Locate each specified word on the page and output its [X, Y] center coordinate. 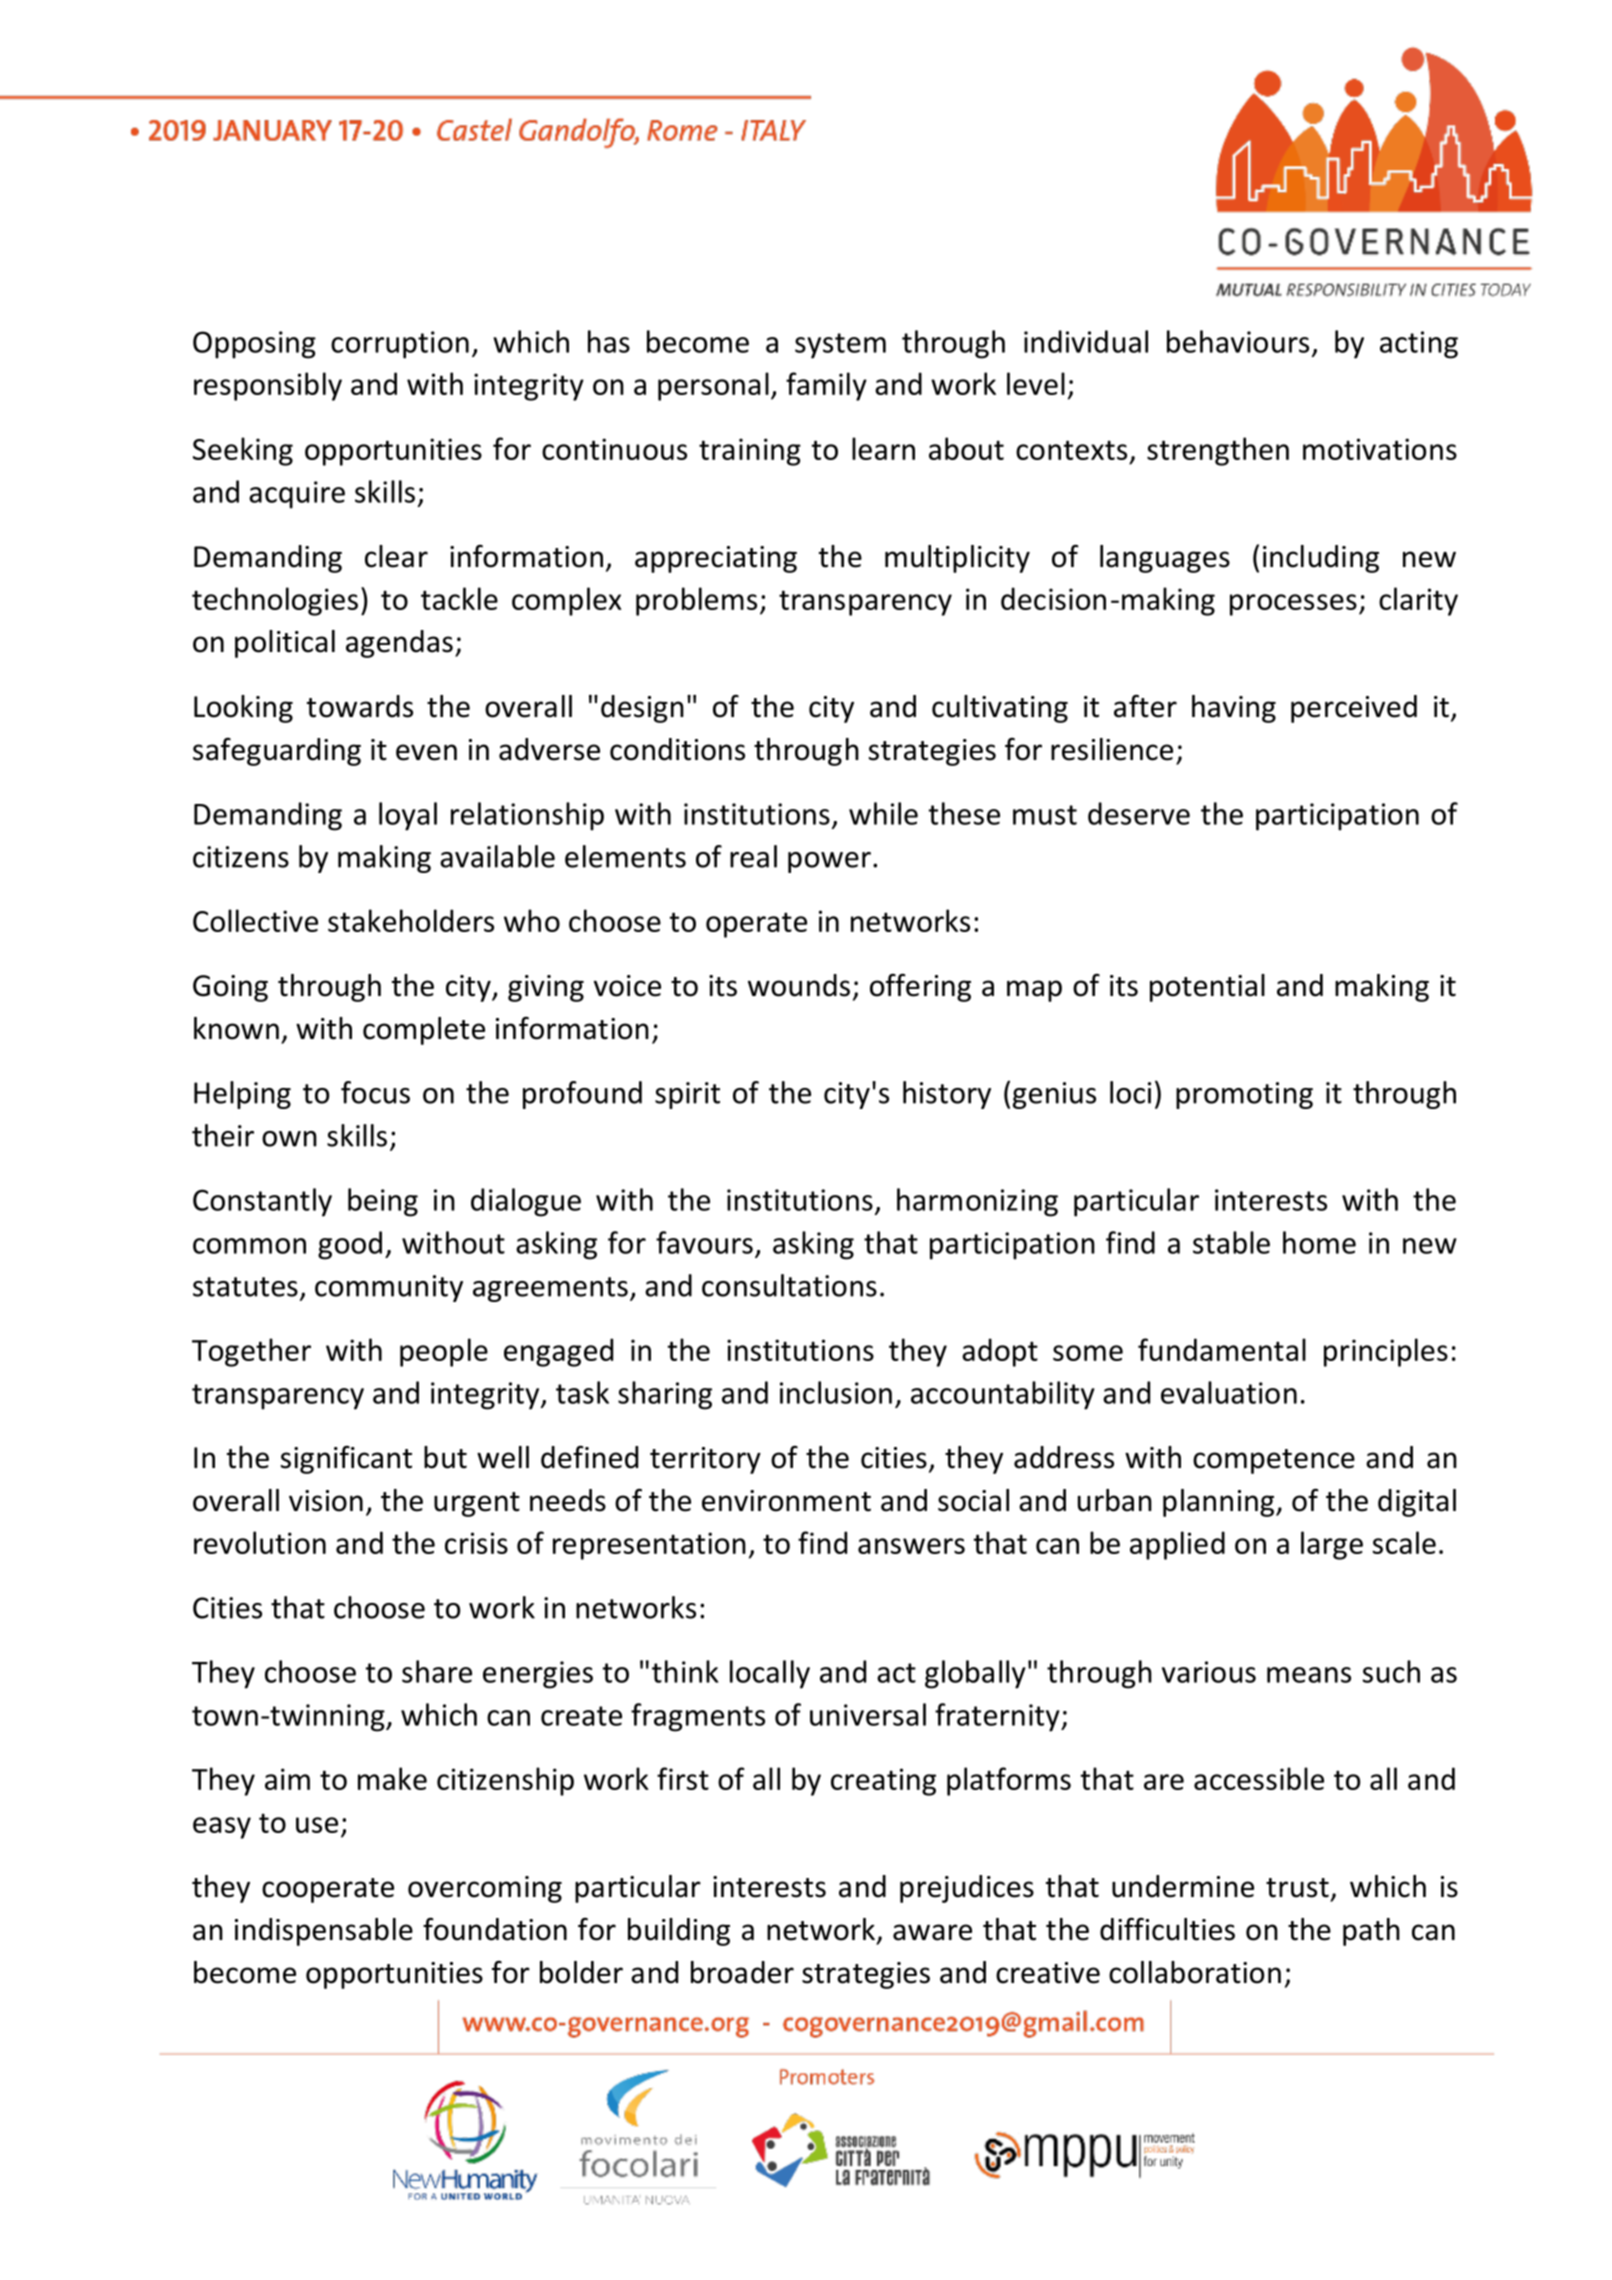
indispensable [324, 1932]
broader [742, 1972]
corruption [400, 345]
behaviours [1238, 341]
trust [1297, 1888]
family [826, 386]
